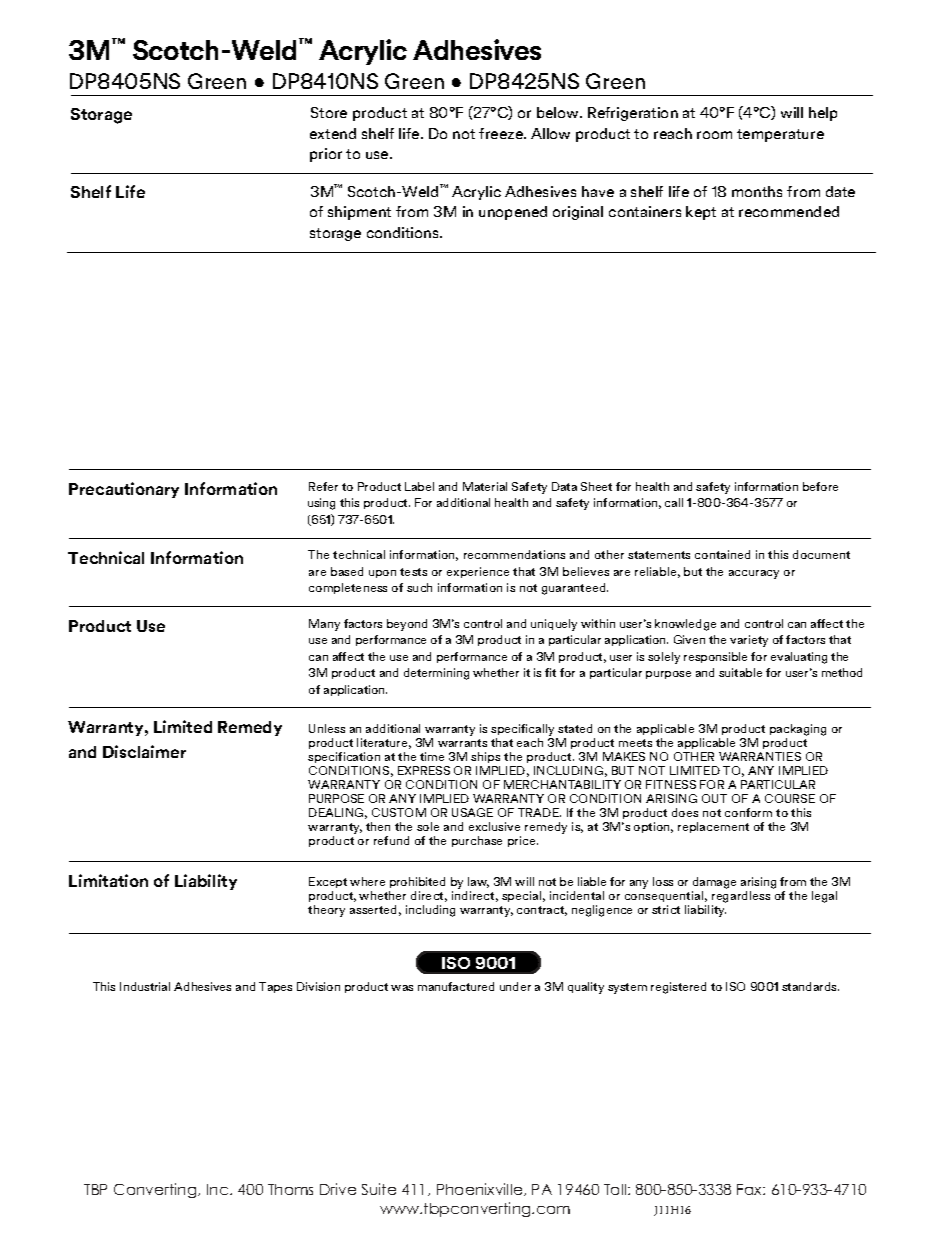  What do you see at coordinates (780, 135) in the screenshot?
I see `temperature` at bounding box center [780, 135].
